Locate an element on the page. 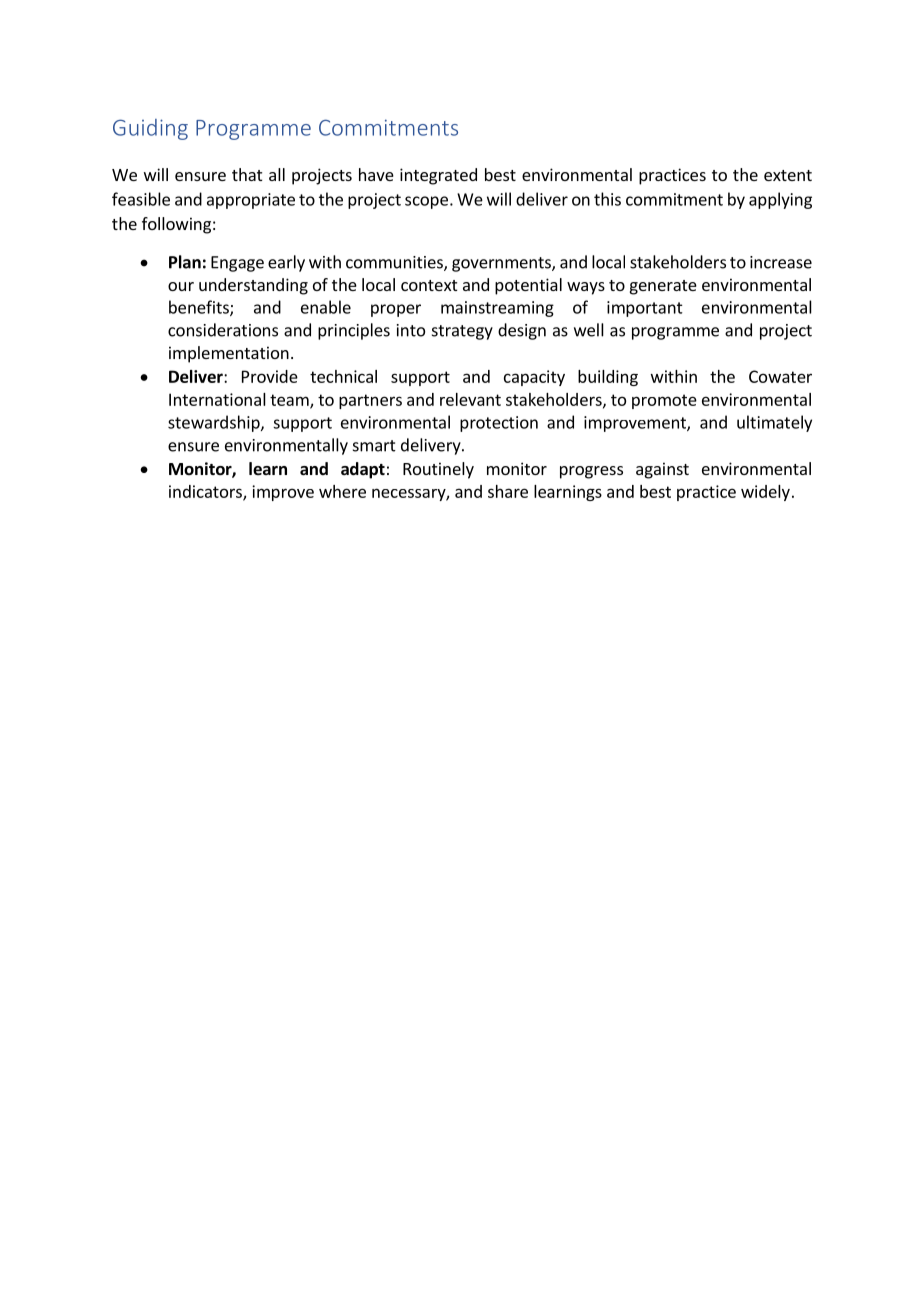 The image size is (924, 1309). capacity is located at coordinates (534, 378).
